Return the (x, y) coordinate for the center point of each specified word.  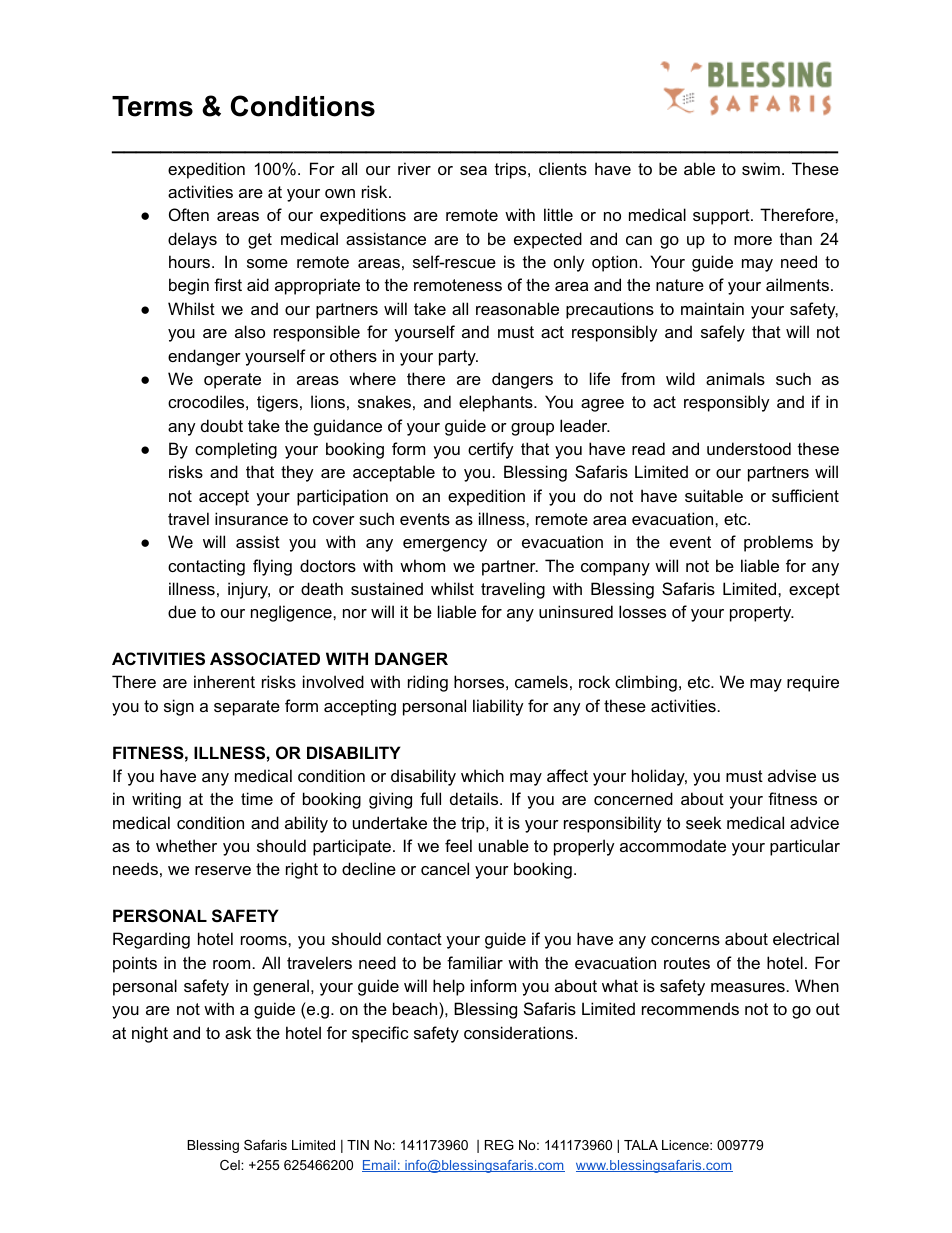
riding (428, 683)
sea (473, 170)
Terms (152, 106)
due (182, 611)
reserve (223, 870)
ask (238, 1032)
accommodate (673, 845)
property (762, 614)
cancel (445, 868)
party (458, 358)
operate (232, 381)
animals (735, 378)
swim (761, 168)
